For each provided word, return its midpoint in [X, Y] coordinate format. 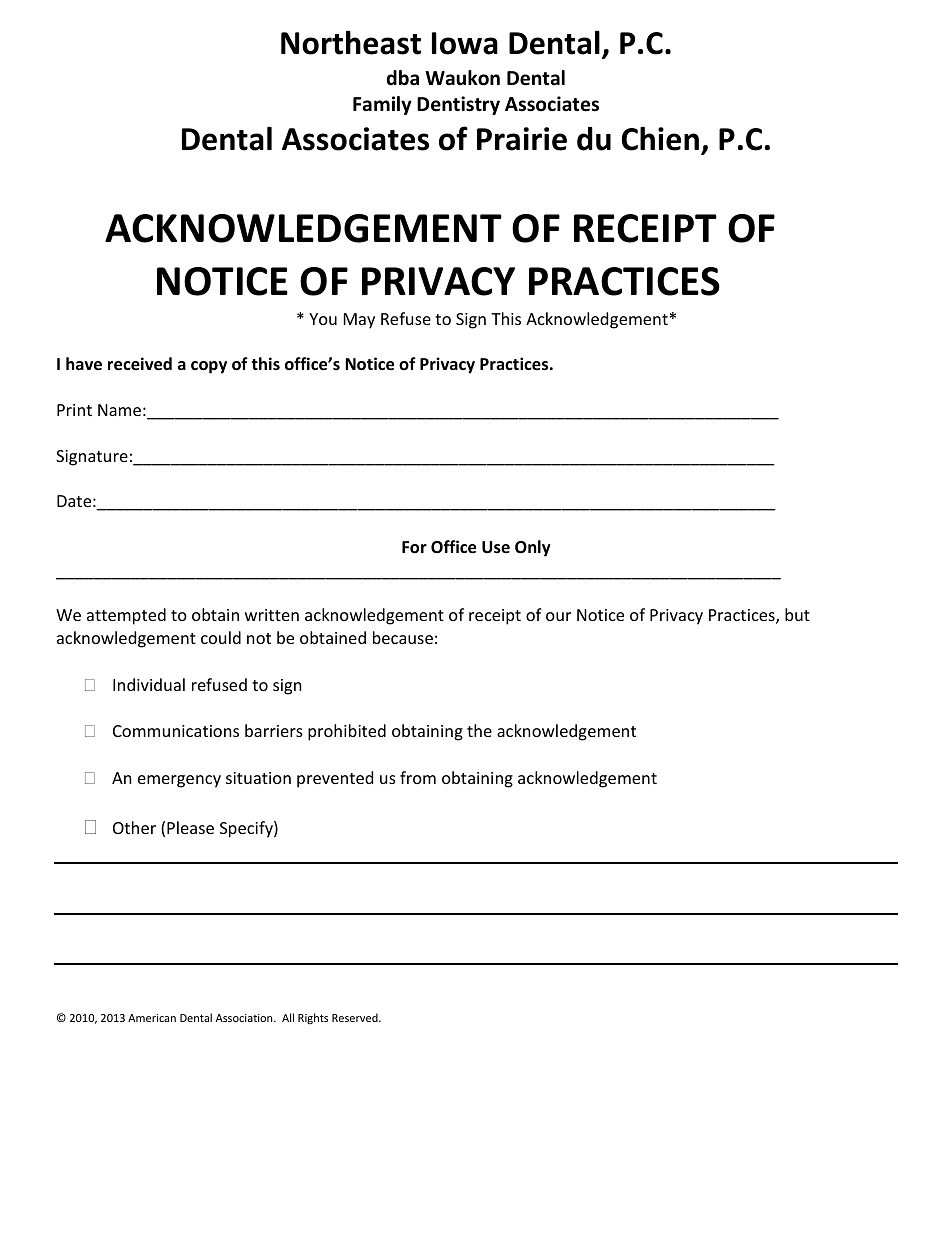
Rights [313, 1018]
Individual [149, 684]
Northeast [351, 42]
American [152, 1018]
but [797, 614]
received [140, 364]
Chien [660, 138]
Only [533, 548]
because [403, 637]
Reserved [356, 1017]
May [359, 321]
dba [403, 78]
